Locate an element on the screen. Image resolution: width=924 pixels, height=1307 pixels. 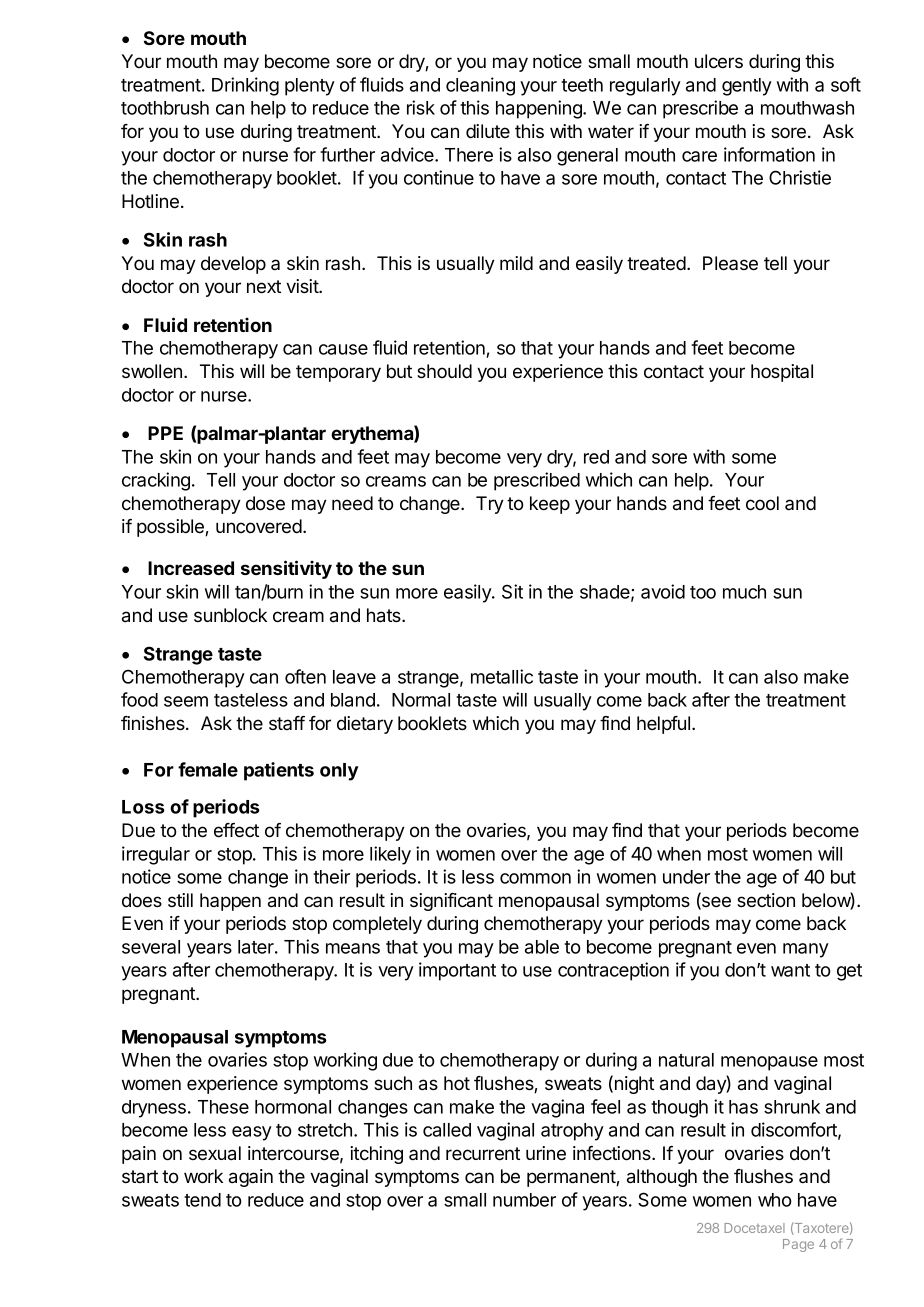
Increased is located at coordinates (191, 568).
